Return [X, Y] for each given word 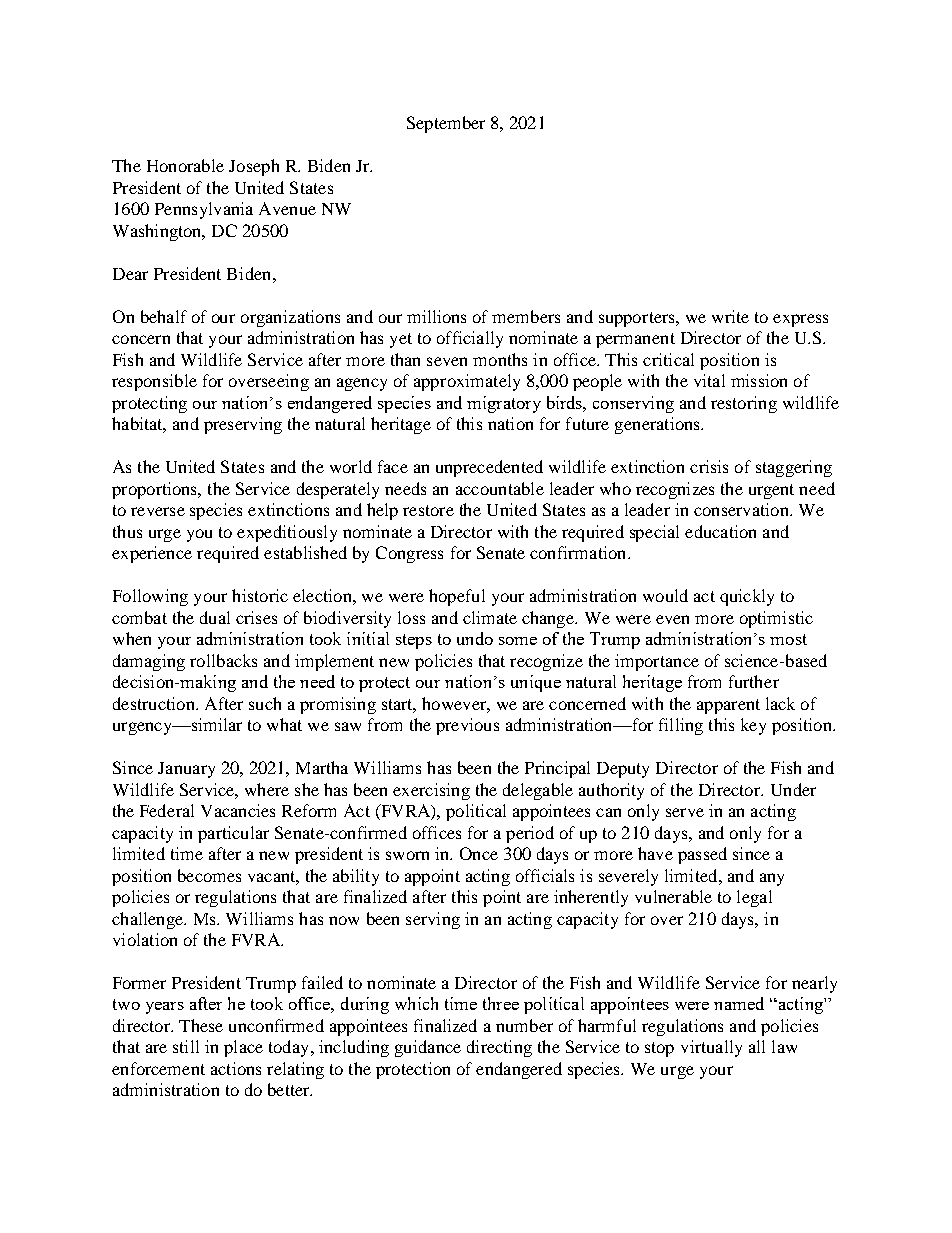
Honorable [185, 165]
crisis [709, 466]
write [730, 316]
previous [467, 726]
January [186, 770]
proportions [156, 490]
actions [236, 1068]
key [753, 726]
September [446, 124]
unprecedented [489, 468]
